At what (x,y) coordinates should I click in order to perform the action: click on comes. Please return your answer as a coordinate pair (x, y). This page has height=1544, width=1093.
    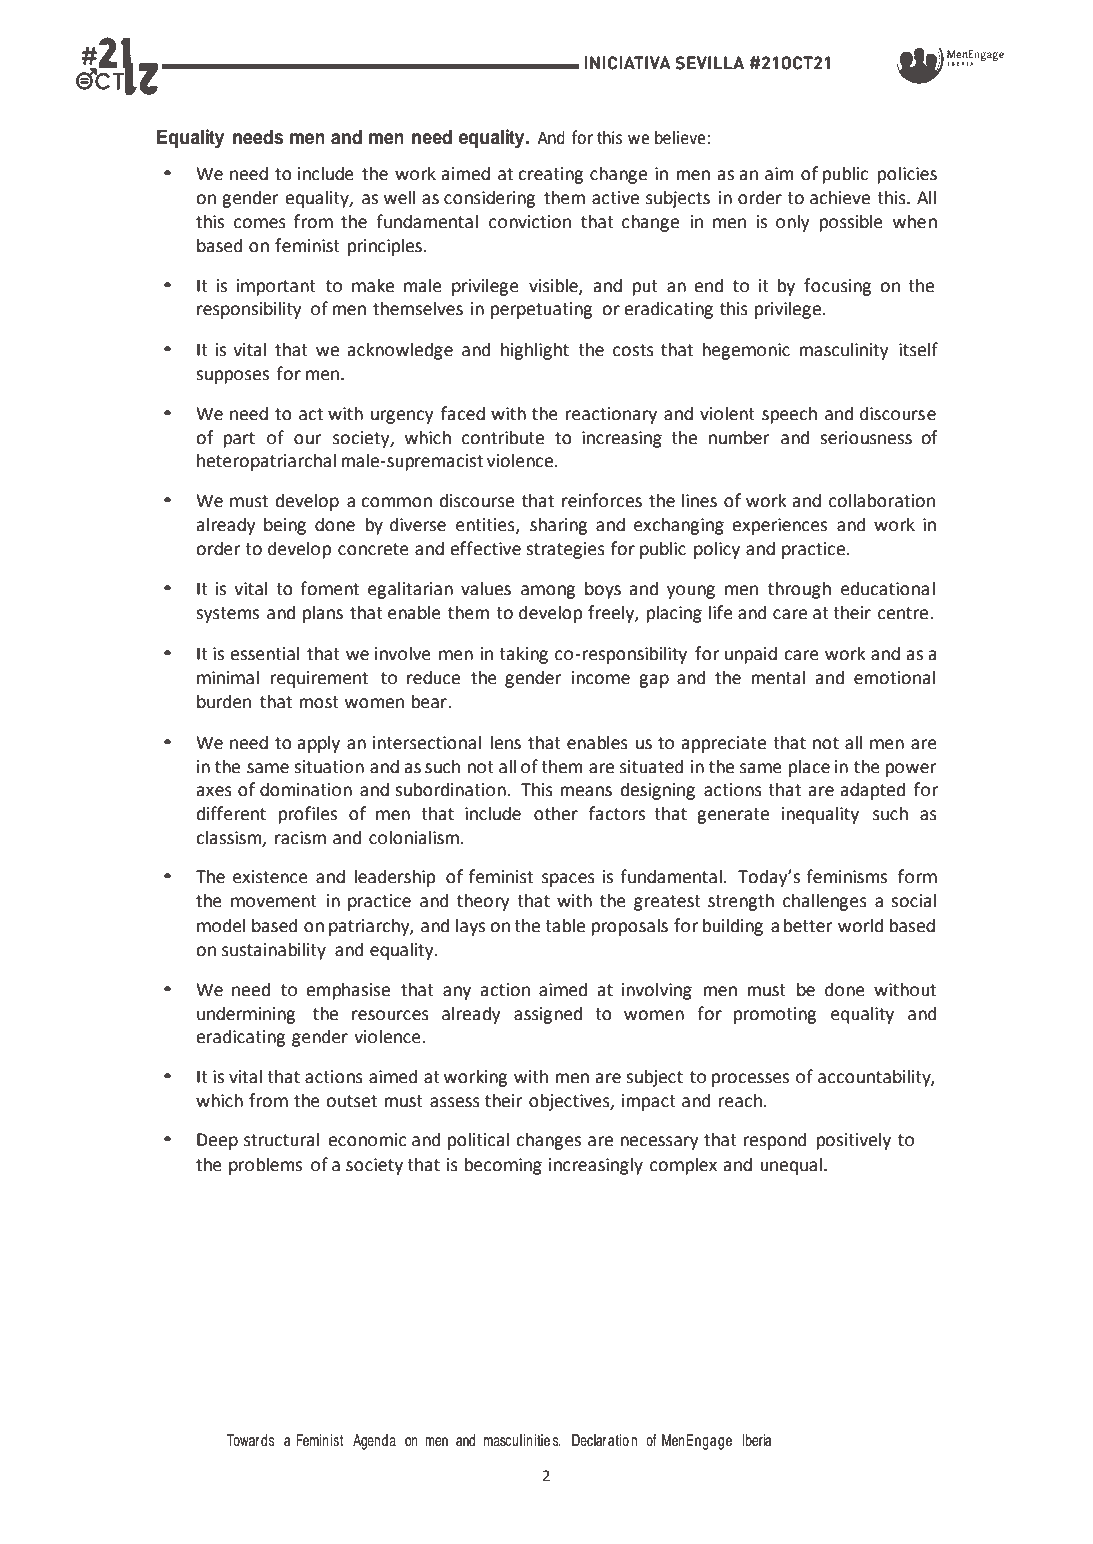
    Looking at the image, I should click on (260, 223).
